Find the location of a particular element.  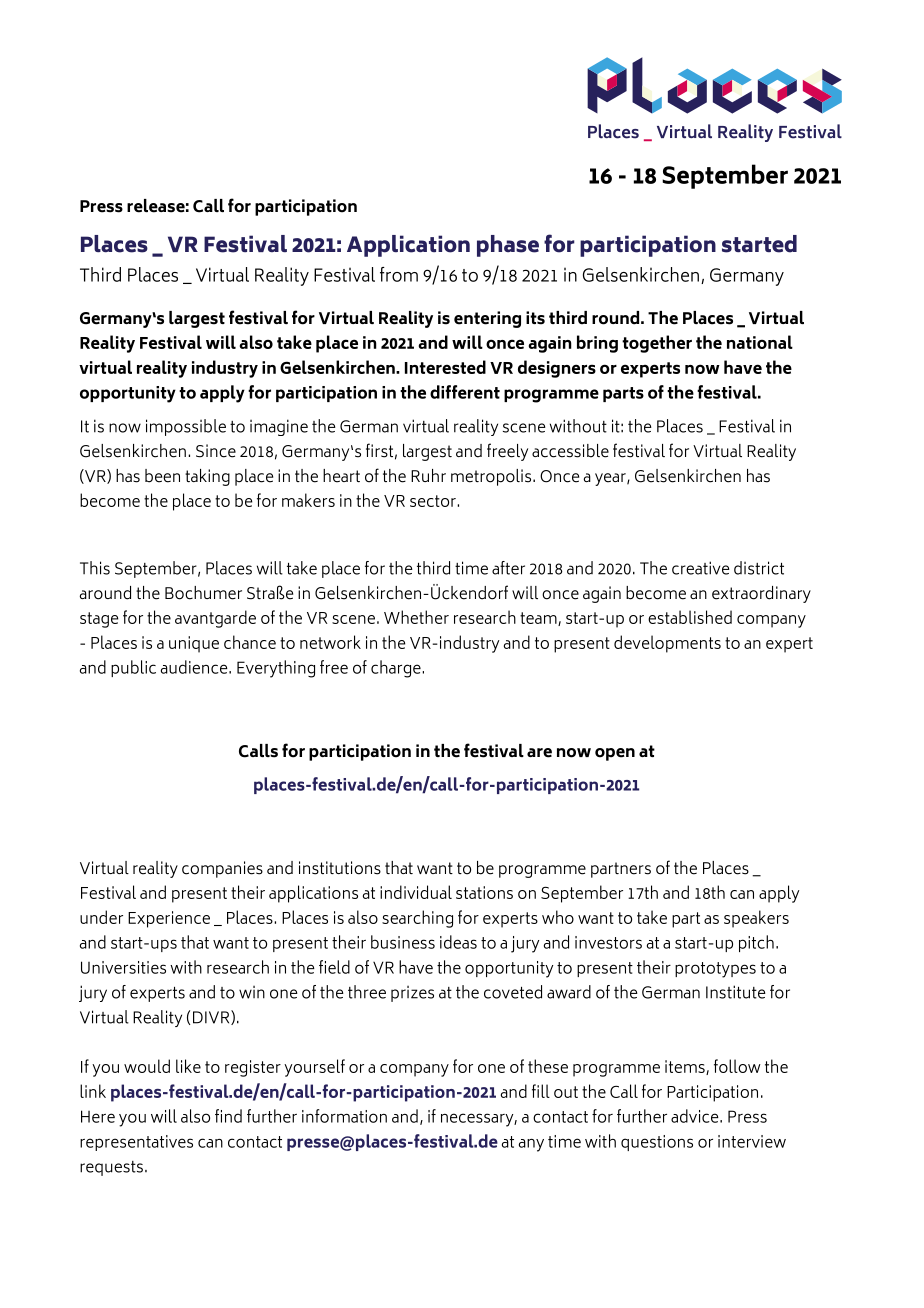

impossible is located at coordinates (186, 427).
